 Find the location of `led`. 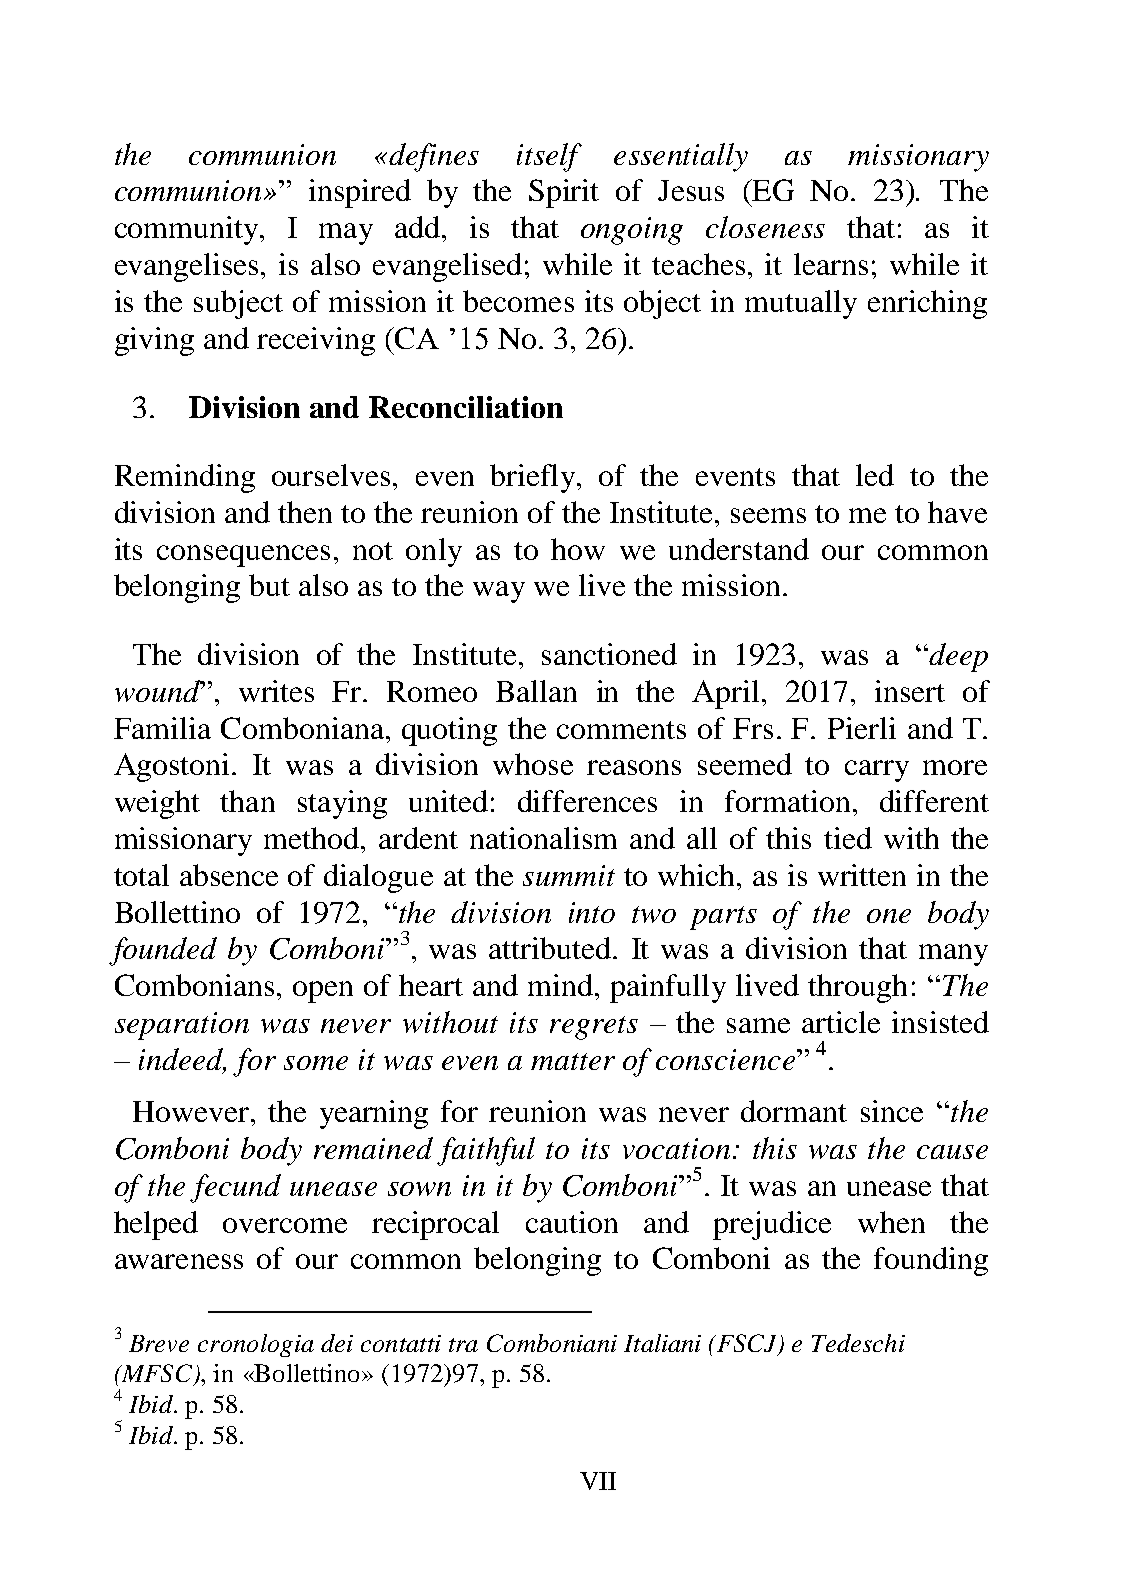

led is located at coordinates (875, 475).
